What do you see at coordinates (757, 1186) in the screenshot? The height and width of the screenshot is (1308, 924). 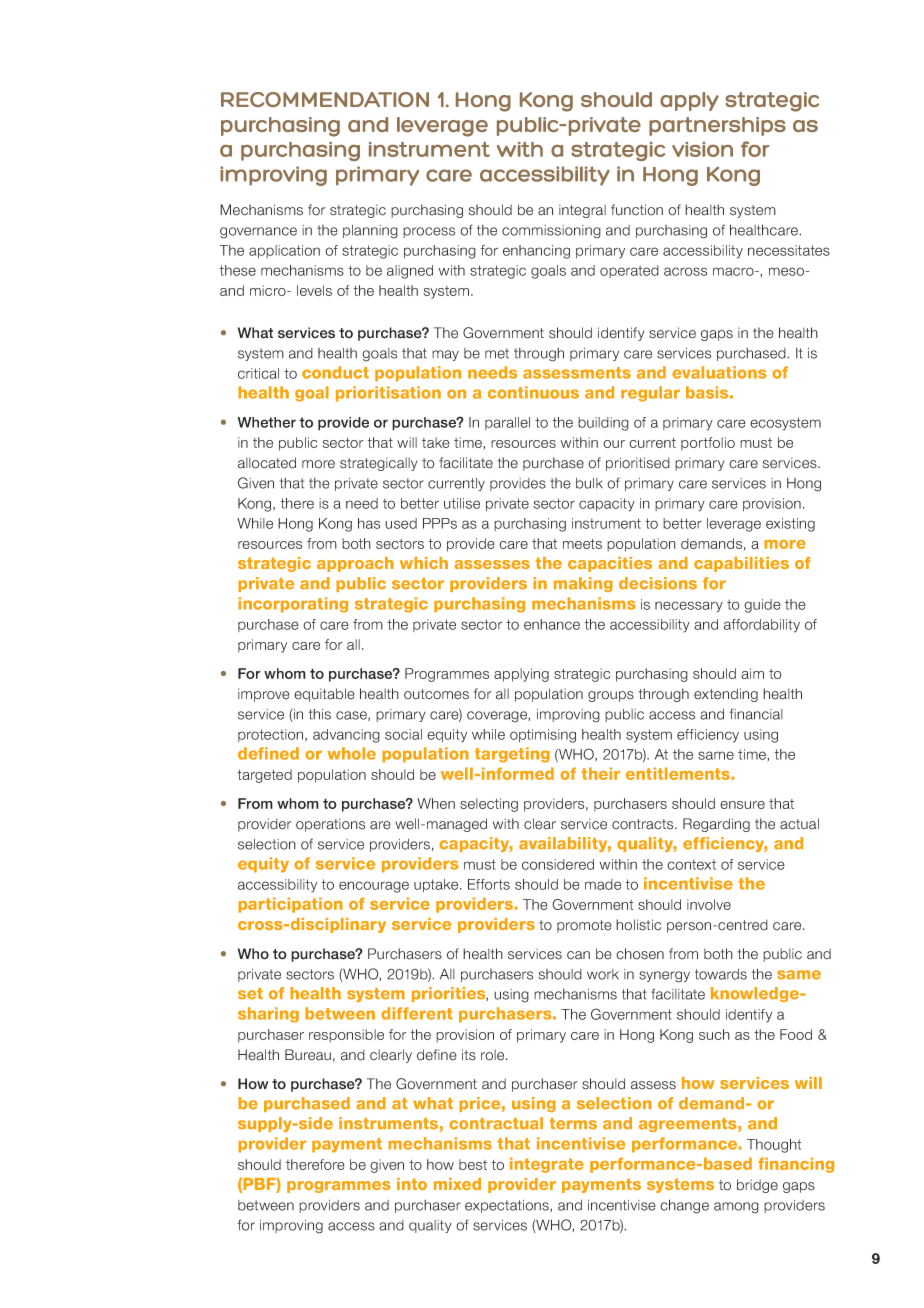 I see `bridge` at bounding box center [757, 1186].
